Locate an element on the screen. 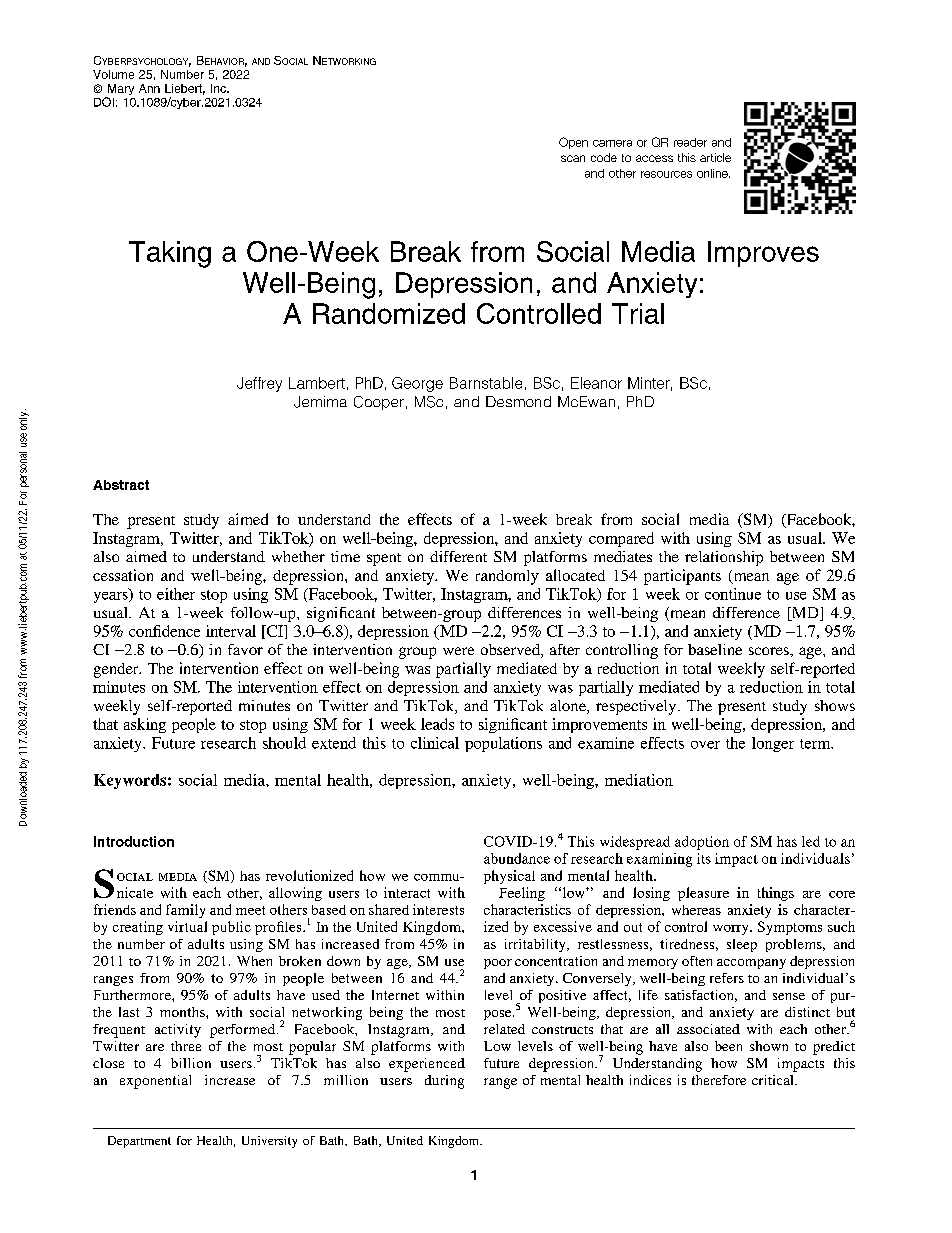  Open is located at coordinates (573, 143).
